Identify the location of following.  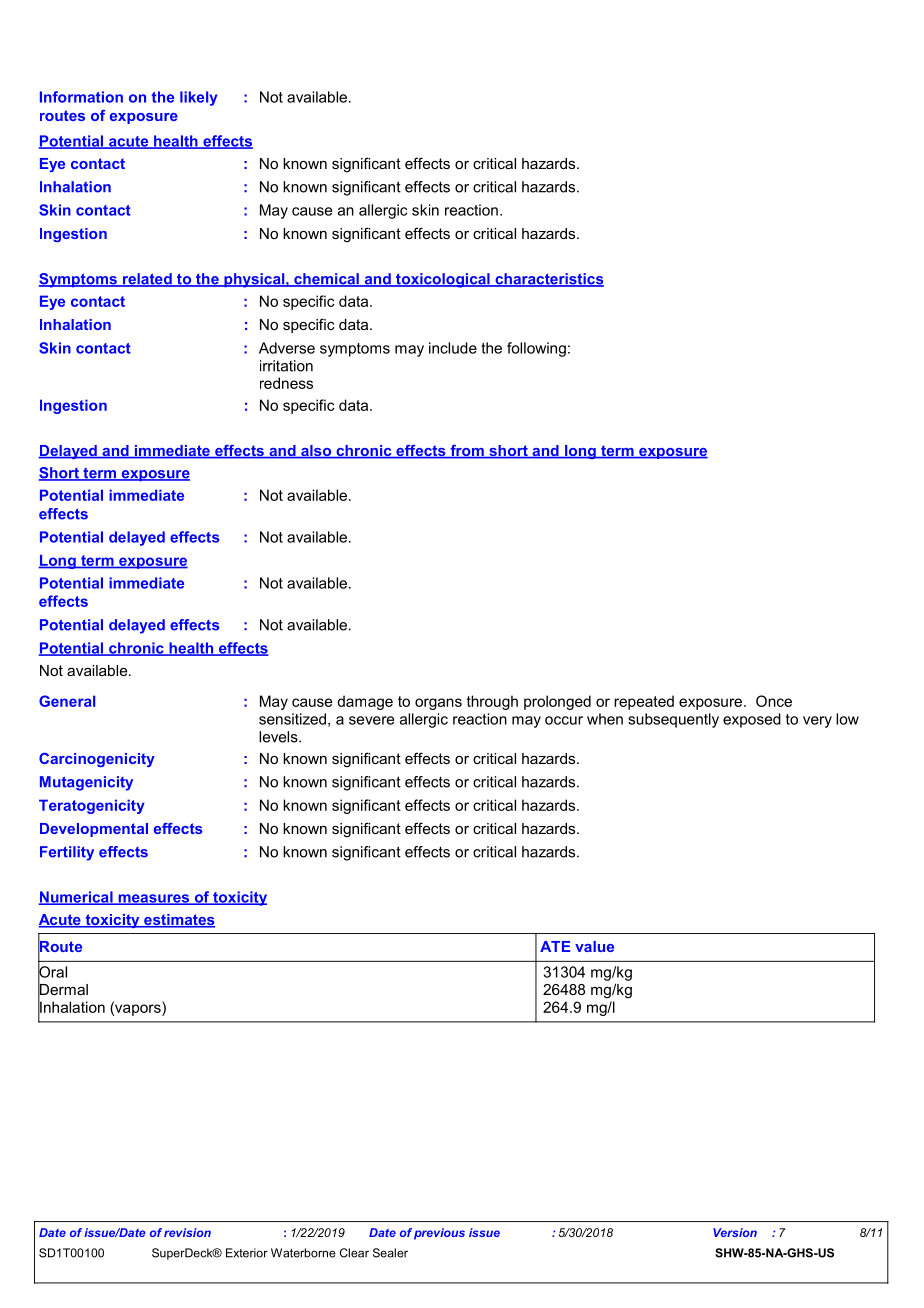
(536, 349).
